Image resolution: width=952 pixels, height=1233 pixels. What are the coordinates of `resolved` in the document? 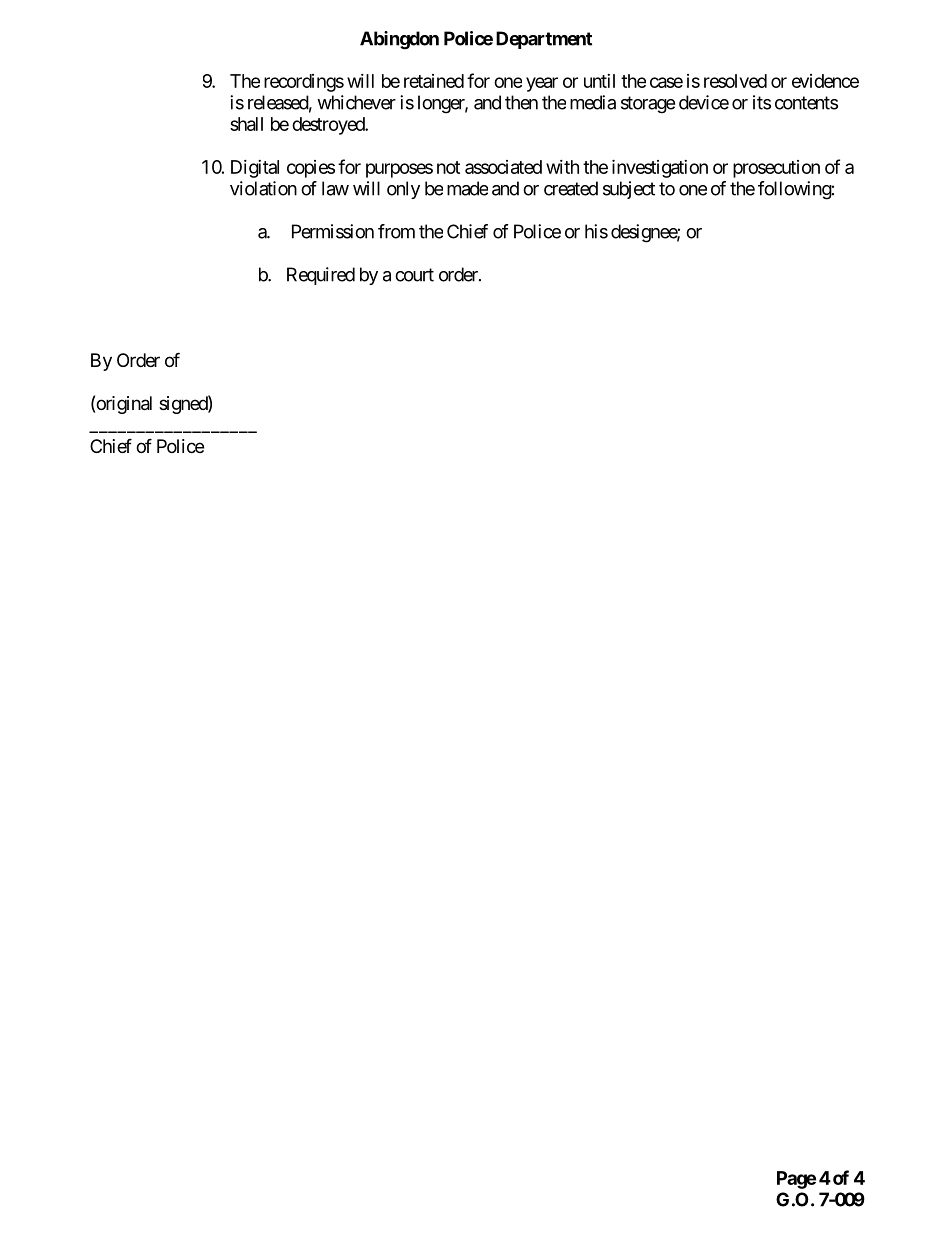 It's located at (735, 81).
